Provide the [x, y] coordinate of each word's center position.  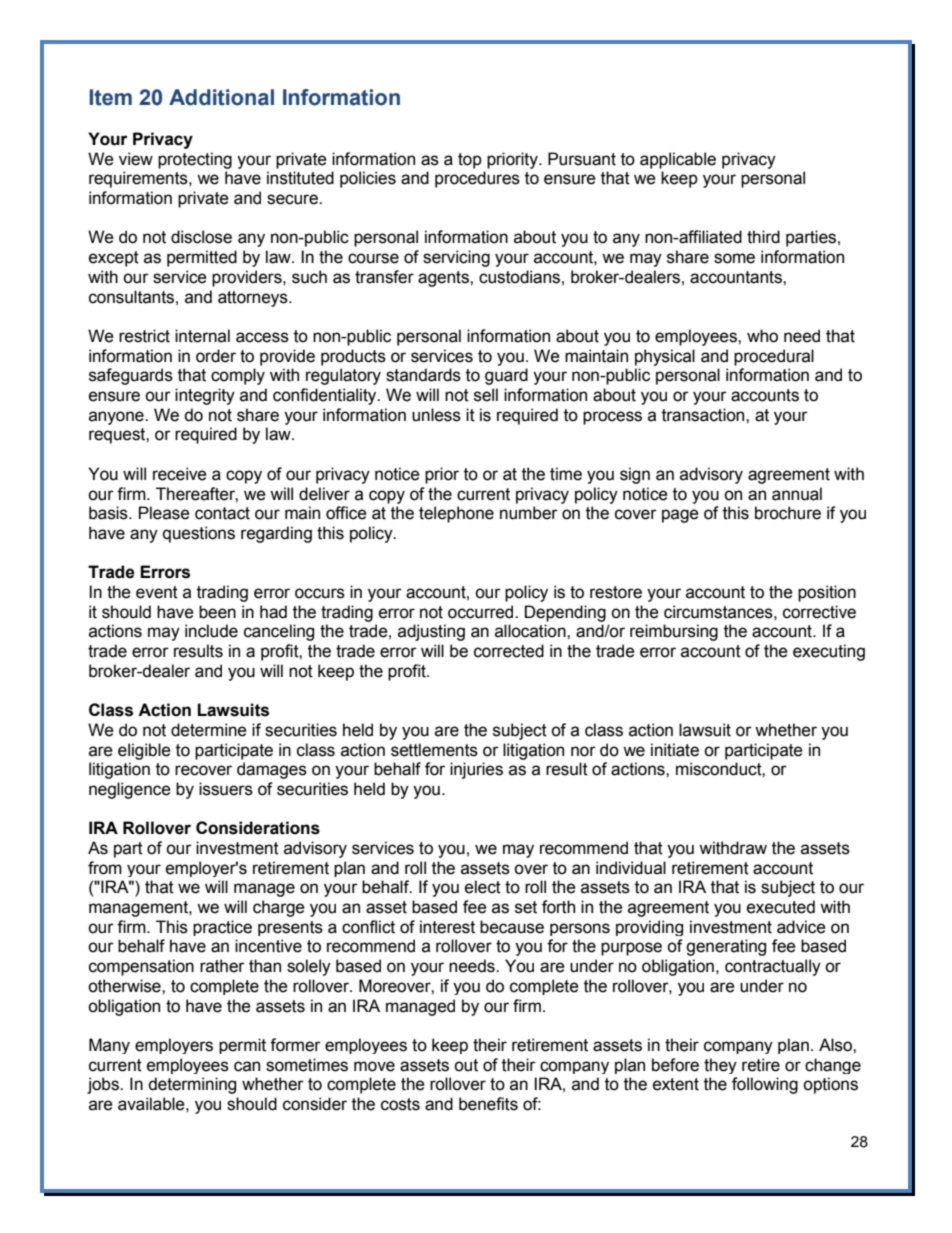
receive [180, 474]
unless [436, 415]
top [470, 161]
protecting [195, 160]
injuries [476, 770]
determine [209, 730]
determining [192, 1085]
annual [797, 494]
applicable [678, 160]
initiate [675, 750]
